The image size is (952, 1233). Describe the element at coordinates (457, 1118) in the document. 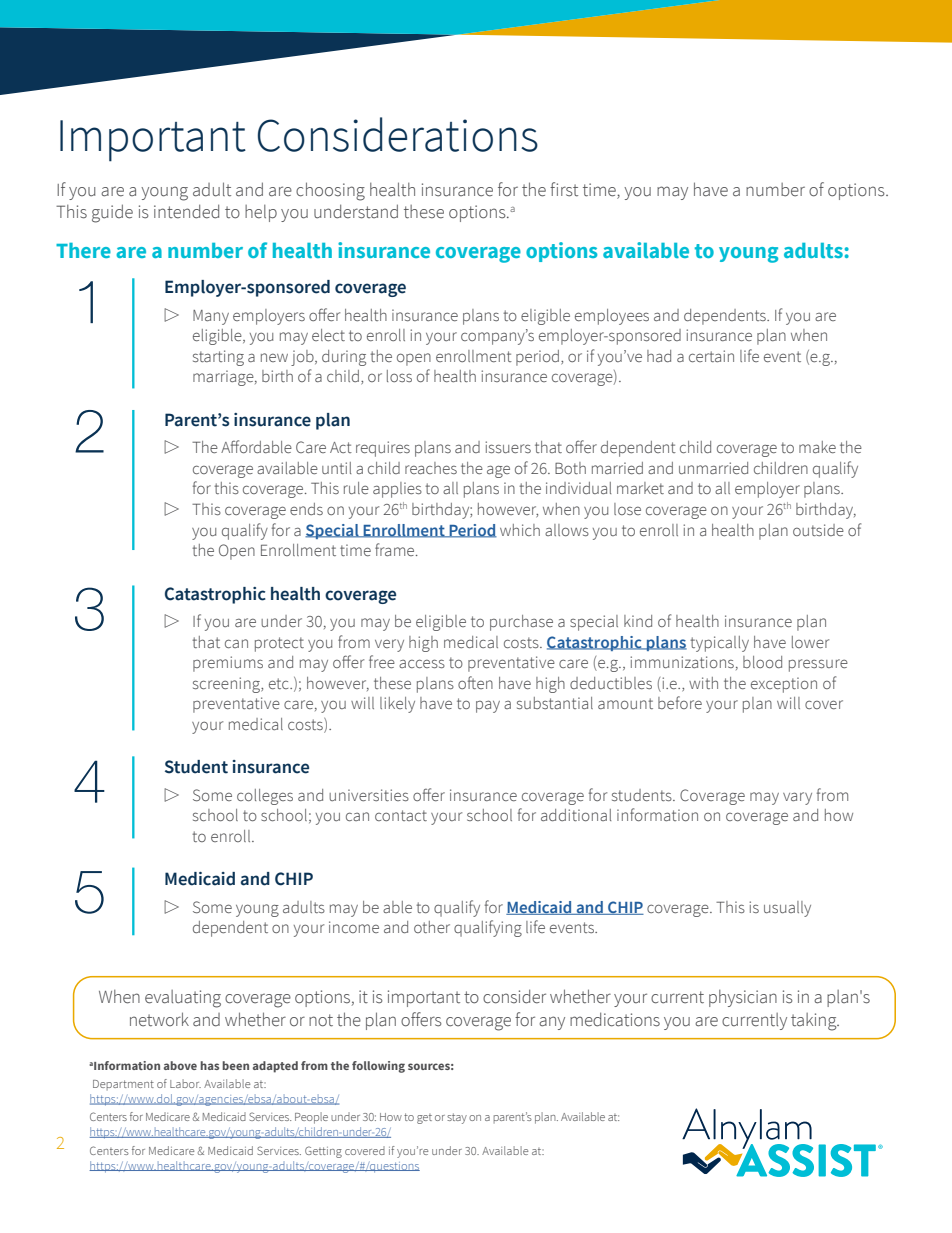

I see `stay` at that location.
